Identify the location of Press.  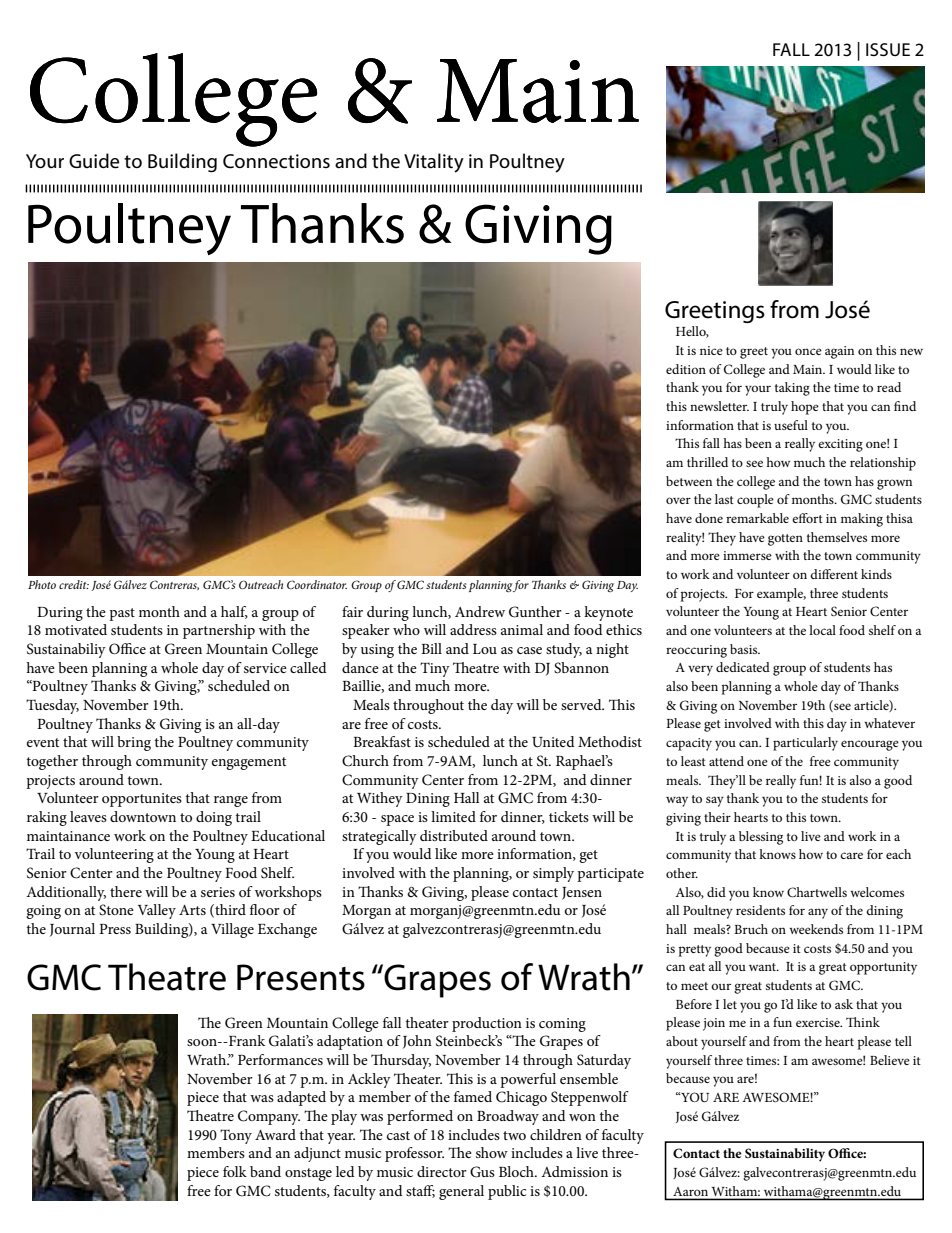
(115, 929).
